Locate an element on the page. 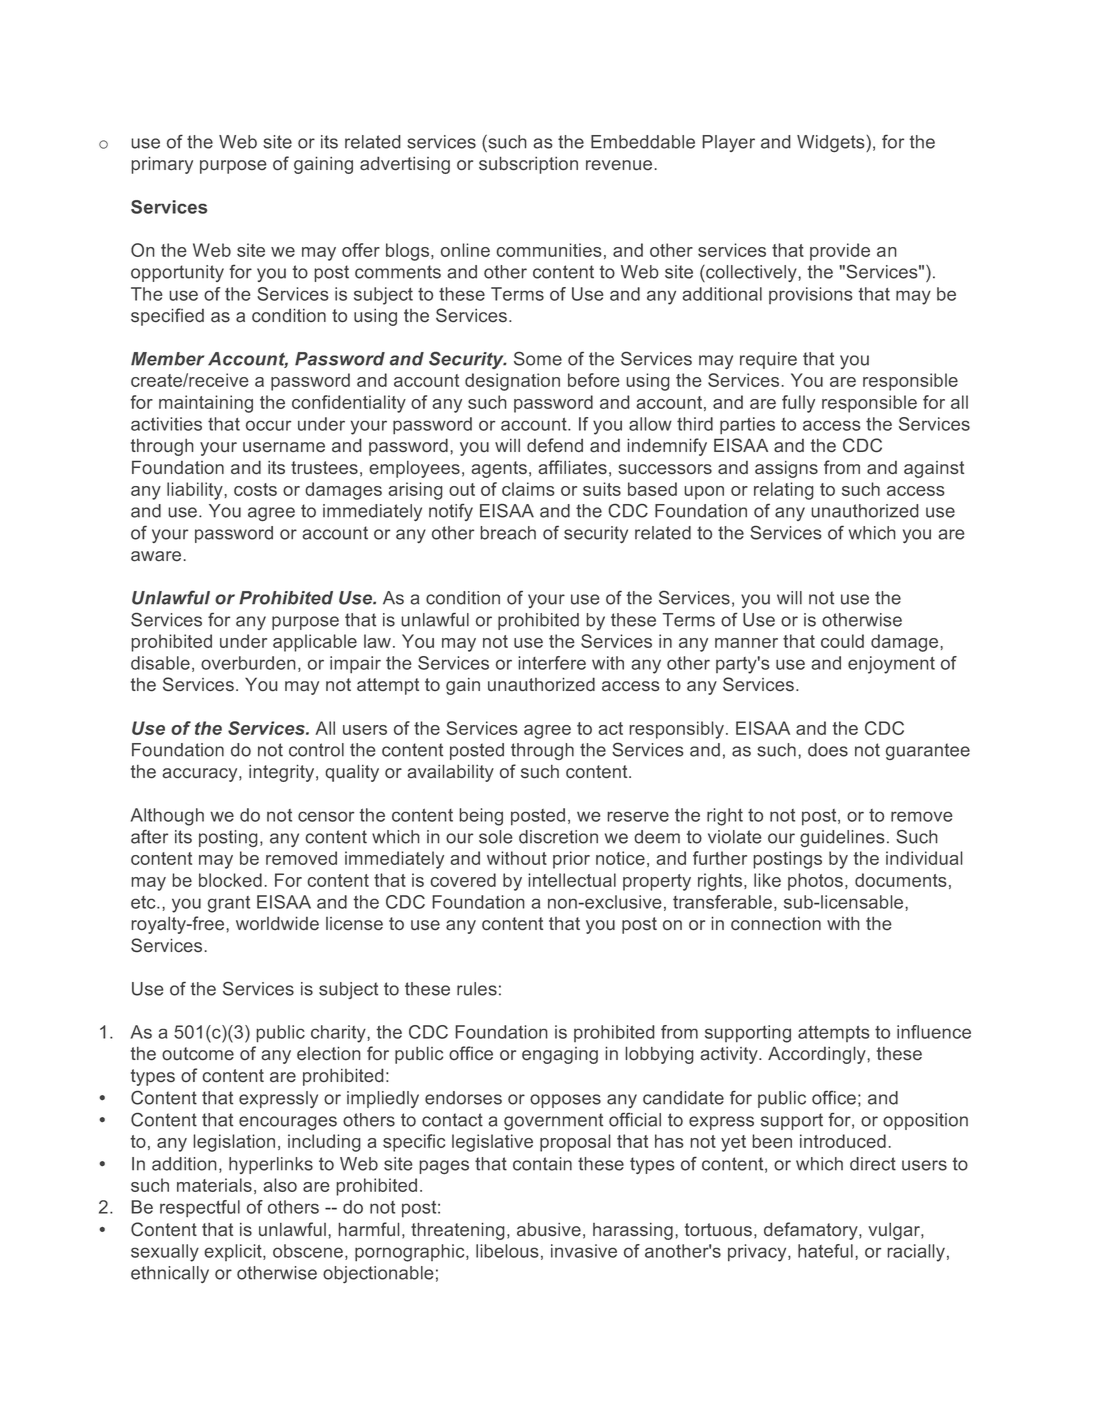 Image resolution: width=1102 pixels, height=1426 pixels. explicit is located at coordinates (234, 1252).
